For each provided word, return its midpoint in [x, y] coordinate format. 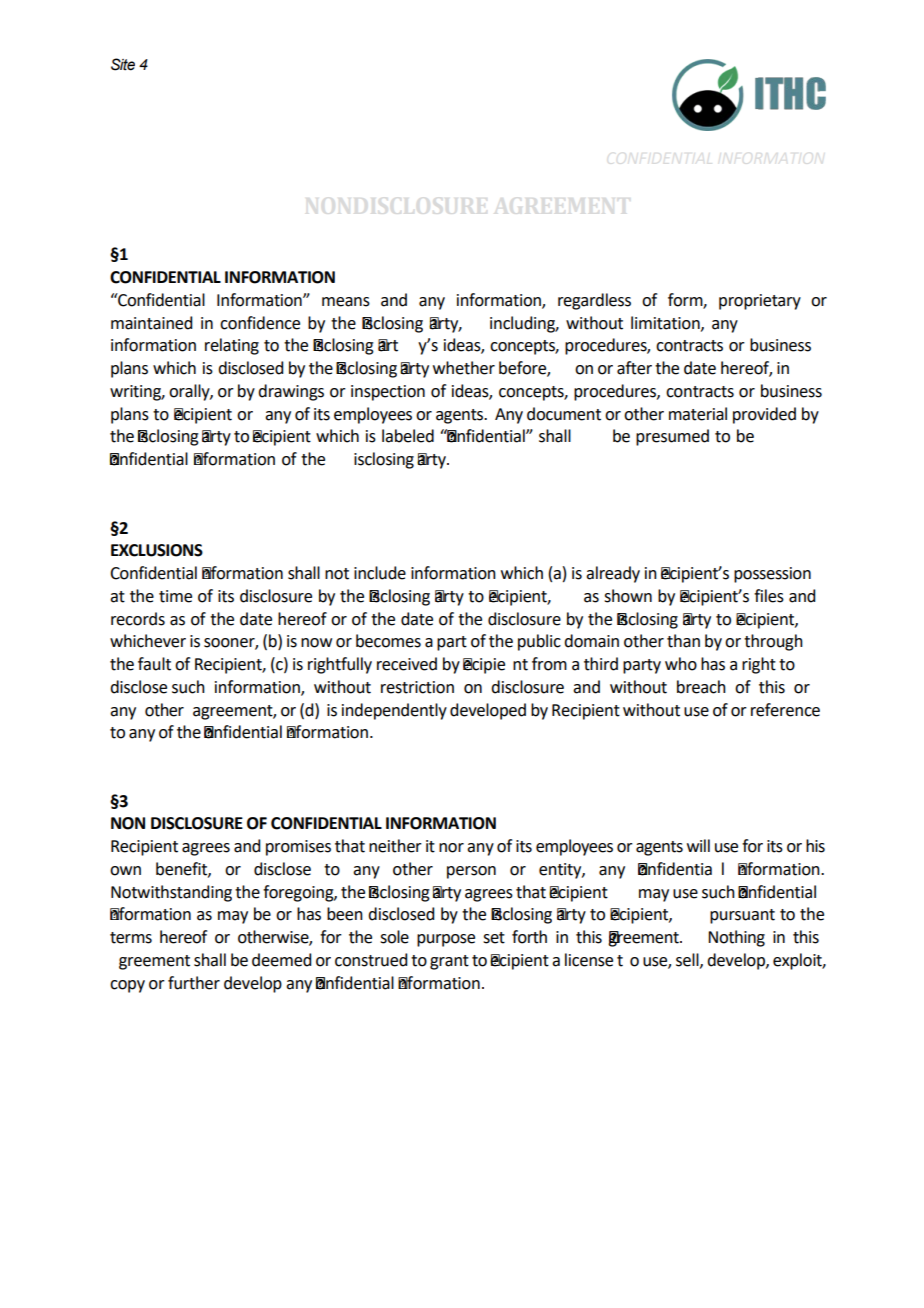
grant [449, 962]
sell [688, 960]
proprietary [760, 302]
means [346, 302]
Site [123, 64]
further [194, 983]
